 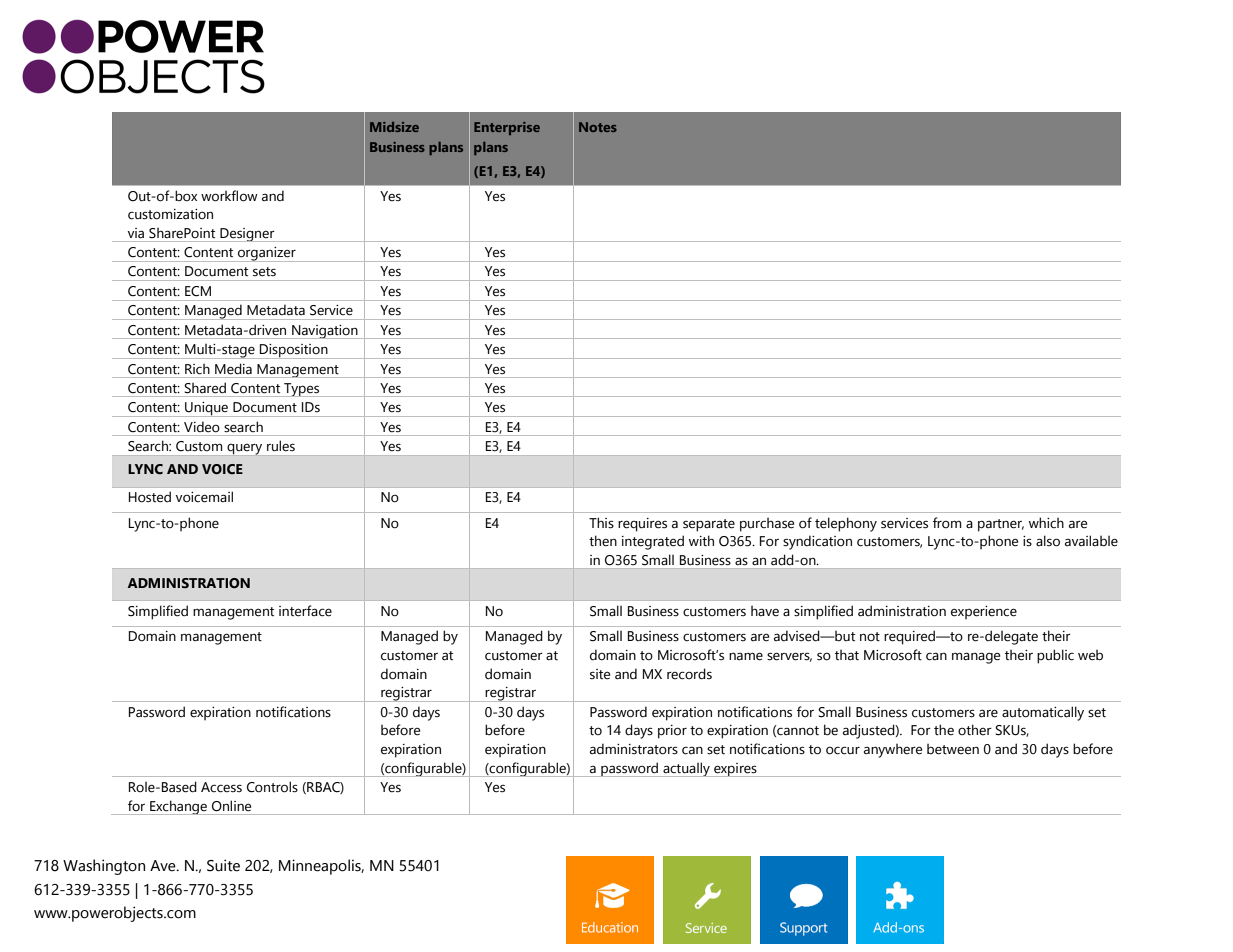 I want to click on Navigation, so click(x=325, y=332).
